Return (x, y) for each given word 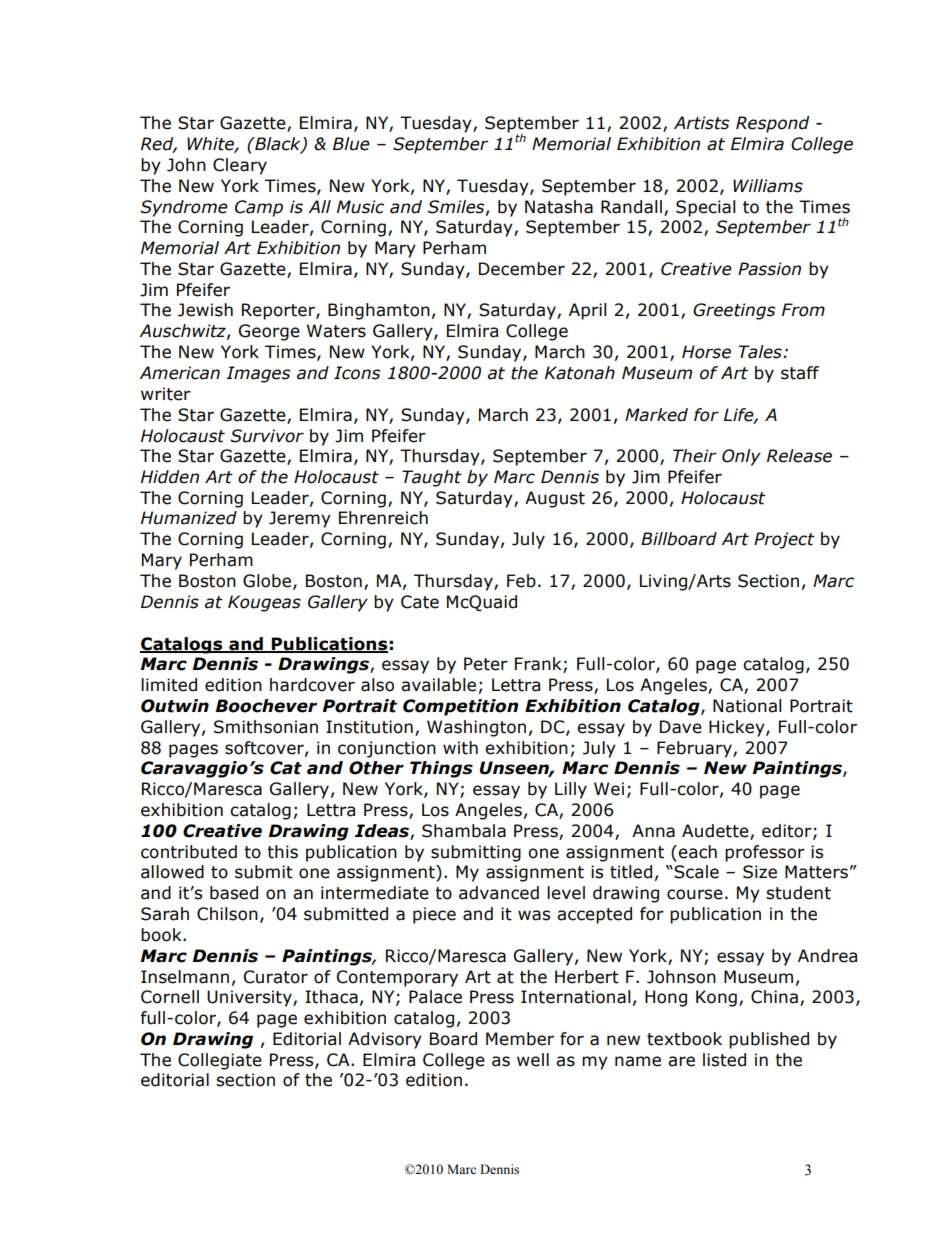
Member (520, 1039)
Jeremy (300, 519)
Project (784, 540)
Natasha (559, 207)
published (769, 1040)
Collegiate (220, 1061)
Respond (772, 124)
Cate (420, 602)
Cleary (240, 166)
